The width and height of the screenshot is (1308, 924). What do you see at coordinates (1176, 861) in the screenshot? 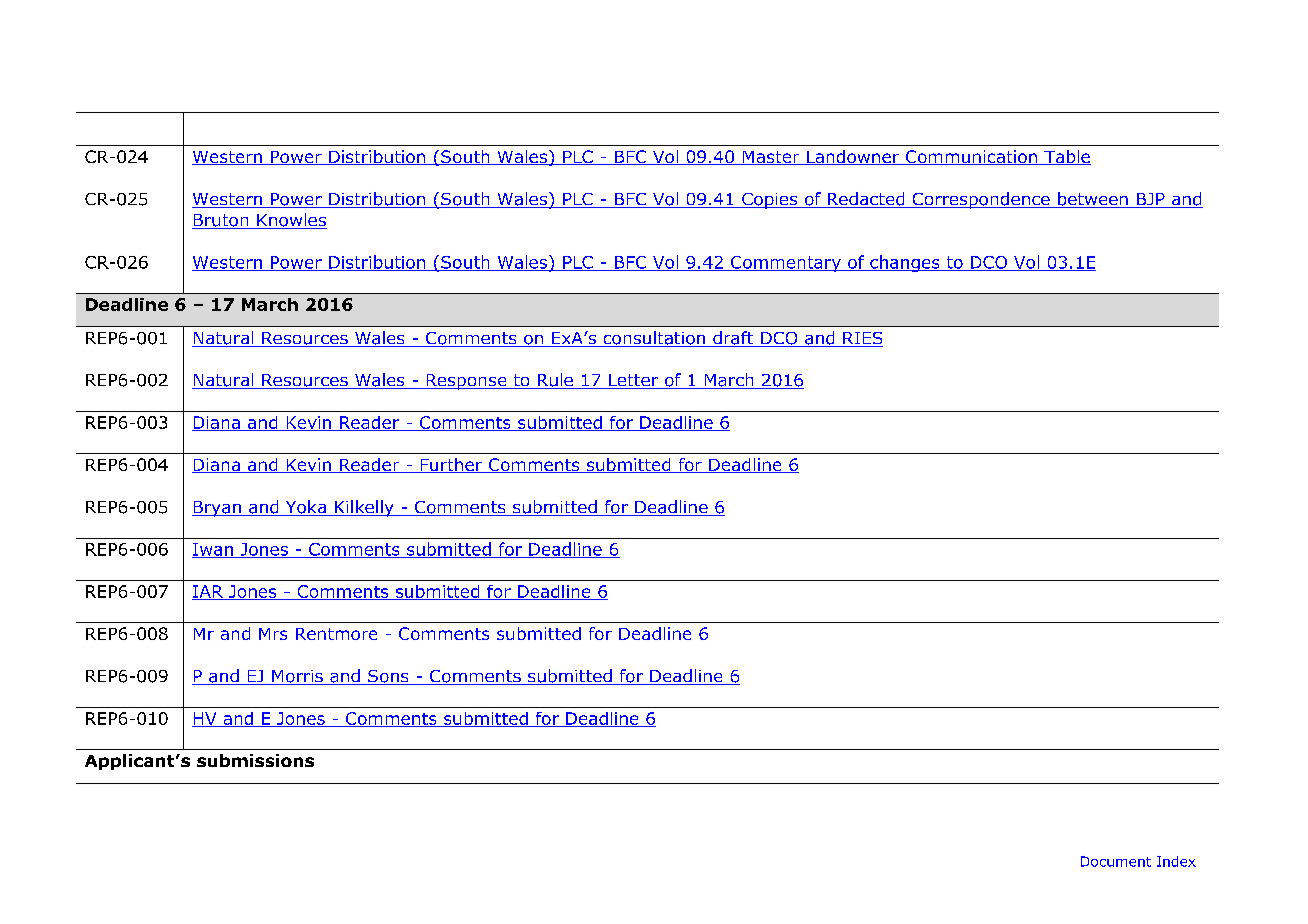
I see `Index` at bounding box center [1176, 861].
